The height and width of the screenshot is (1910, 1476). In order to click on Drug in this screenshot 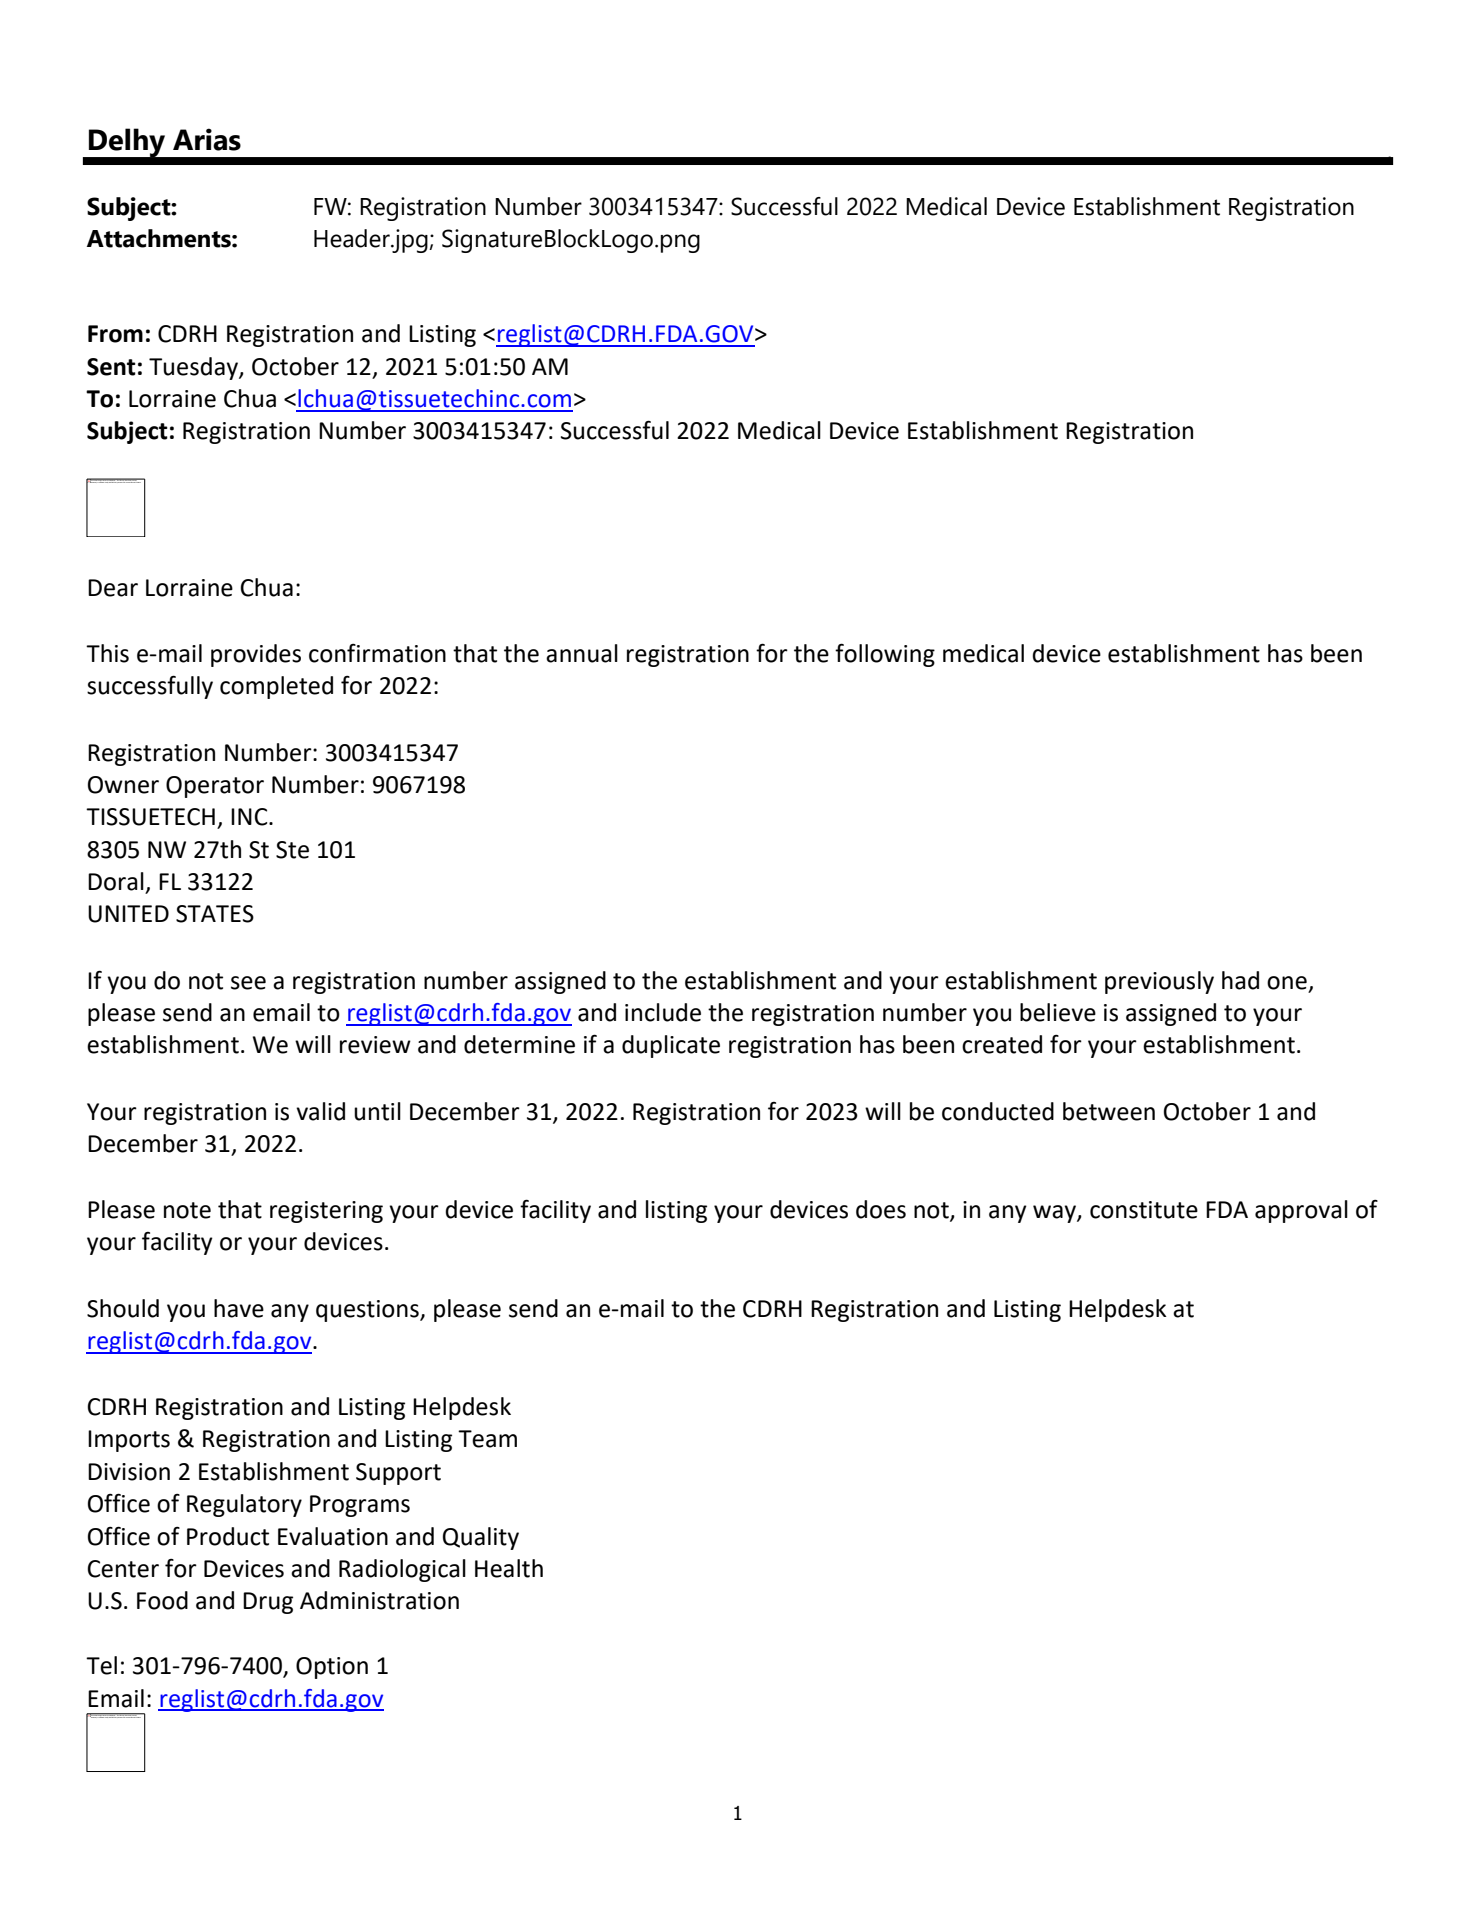, I will do `click(268, 1603)`.
